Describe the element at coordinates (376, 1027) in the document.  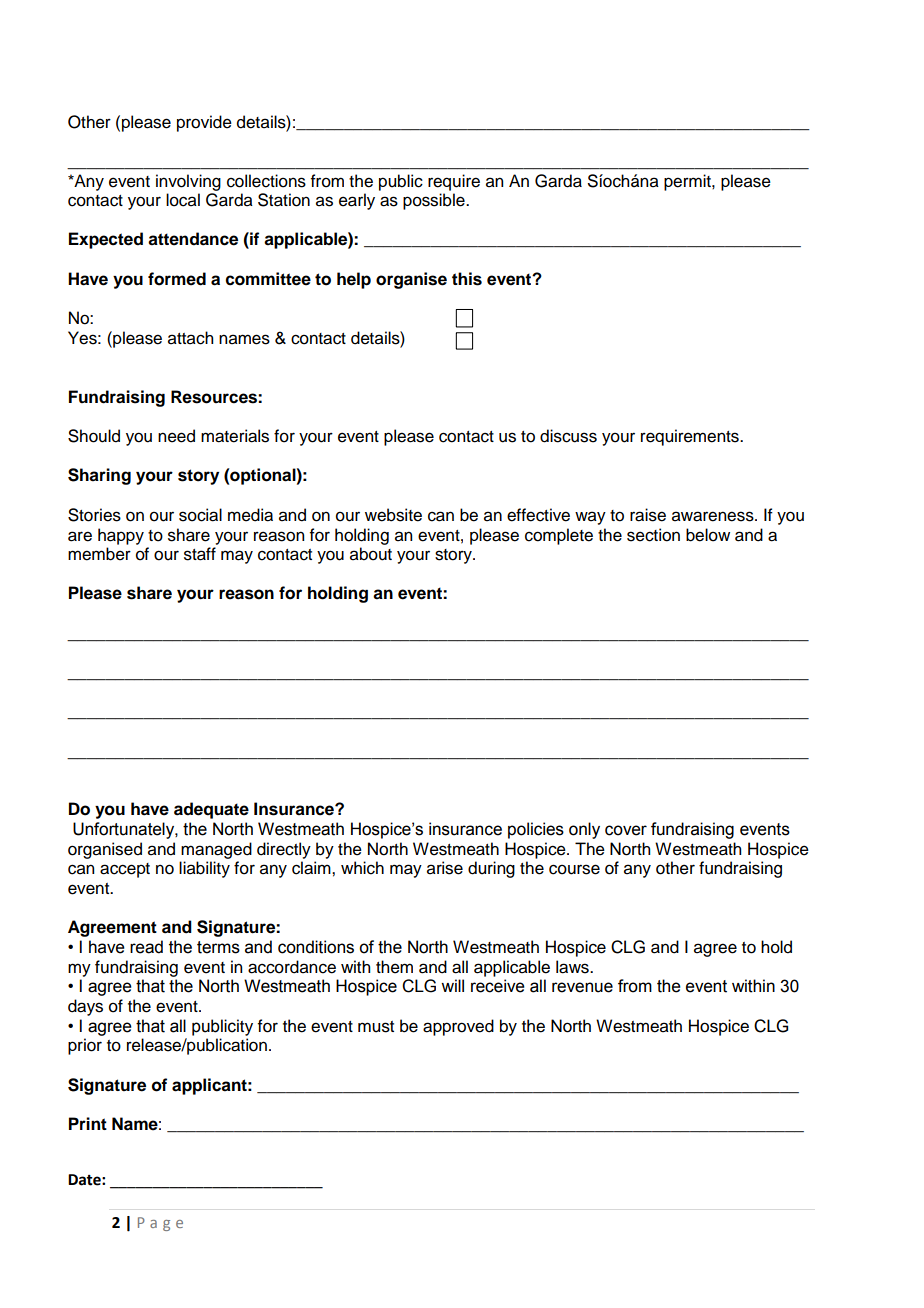
I see `must` at that location.
